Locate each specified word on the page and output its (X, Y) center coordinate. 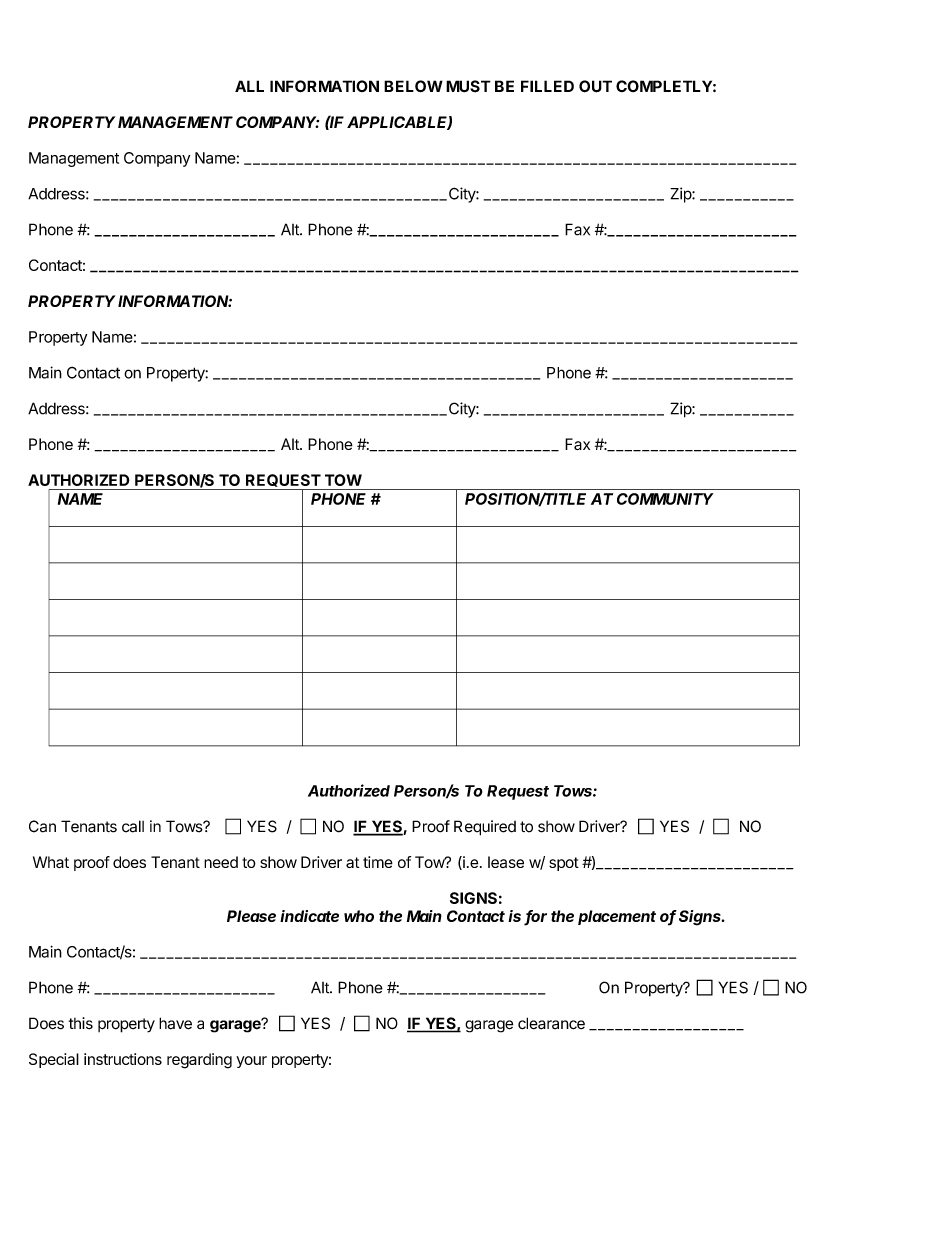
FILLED (547, 86)
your (251, 1062)
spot (564, 864)
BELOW (413, 86)
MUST (468, 86)
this (81, 1023)
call (133, 826)
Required (485, 828)
